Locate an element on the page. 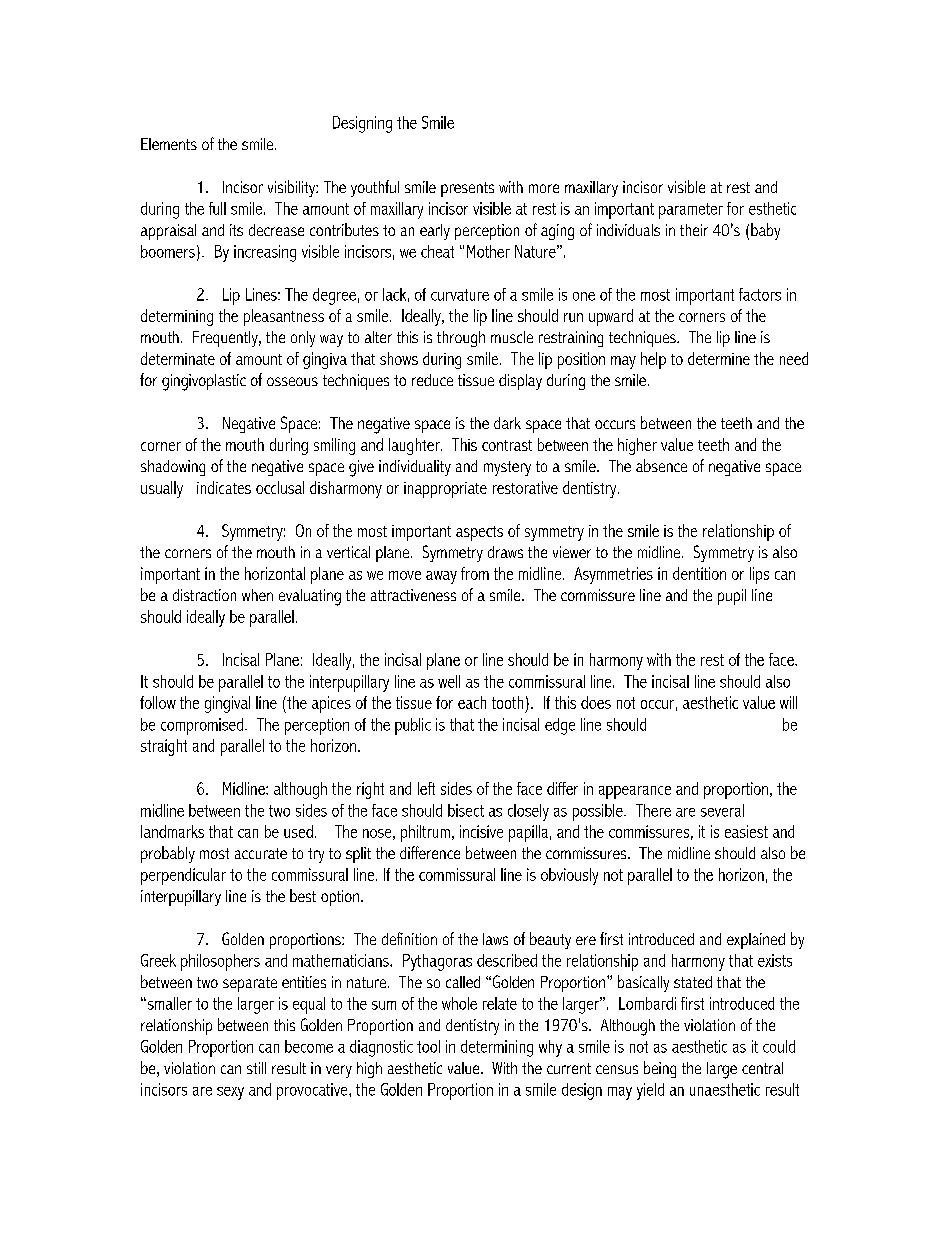 The width and height of the image is (952, 1233). indicates is located at coordinates (224, 487).
